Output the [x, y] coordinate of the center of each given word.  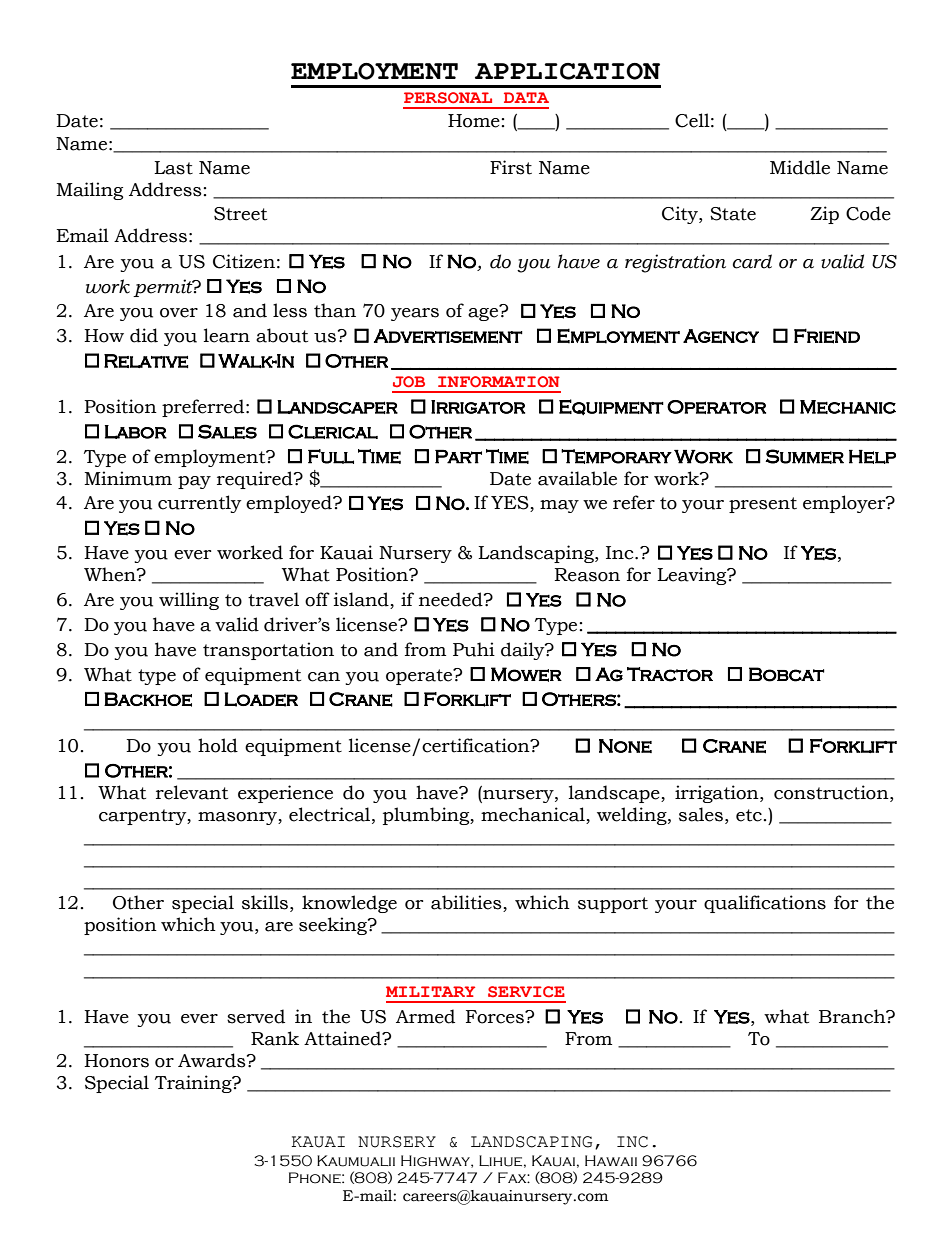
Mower [526, 674]
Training [194, 1084]
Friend [827, 336]
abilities [467, 903]
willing [189, 601]
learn [227, 335]
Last [173, 168]
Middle [800, 167]
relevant [192, 792]
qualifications [765, 904]
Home [474, 121]
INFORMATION [499, 382]
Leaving [693, 576]
